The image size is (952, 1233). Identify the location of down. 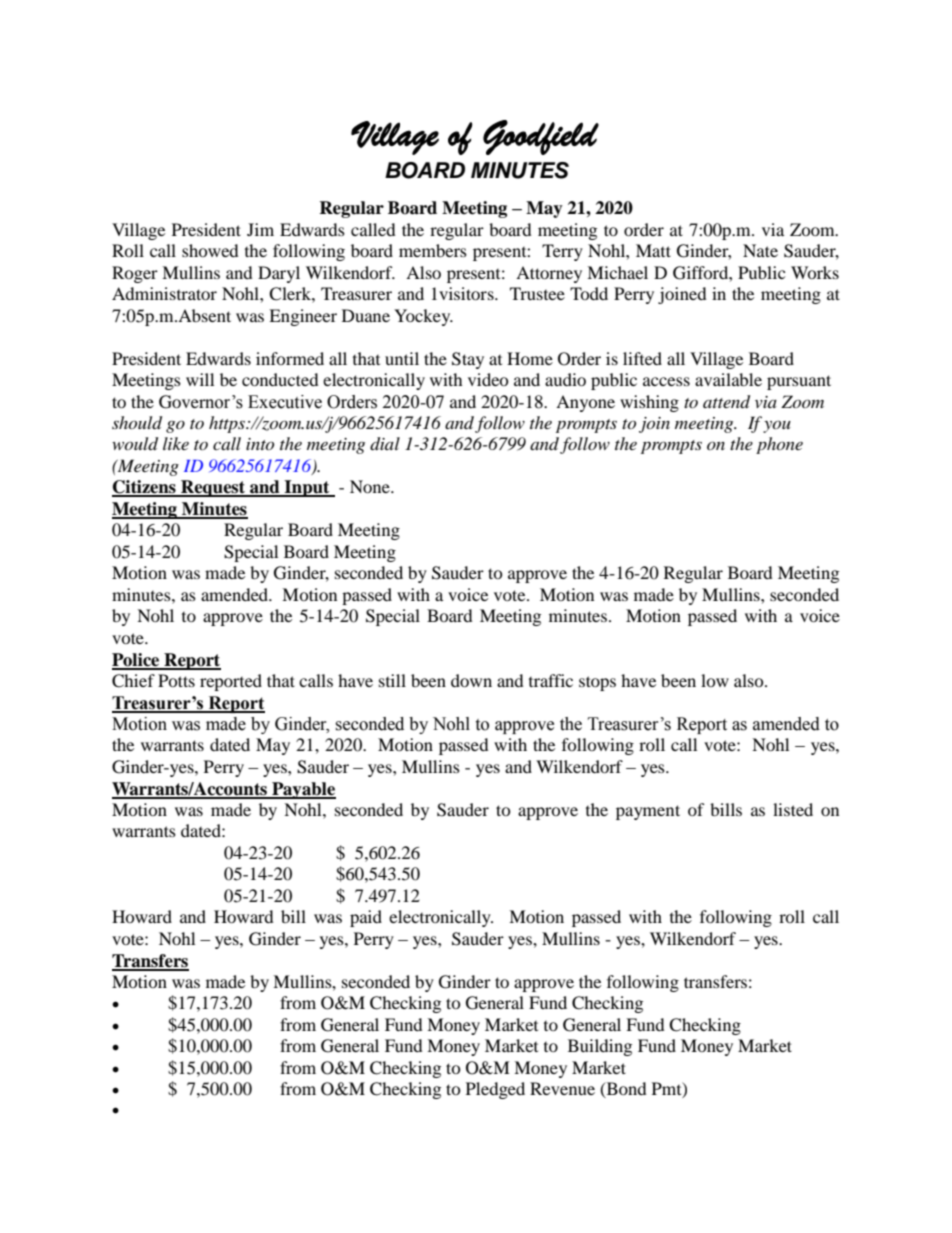
(471, 680).
